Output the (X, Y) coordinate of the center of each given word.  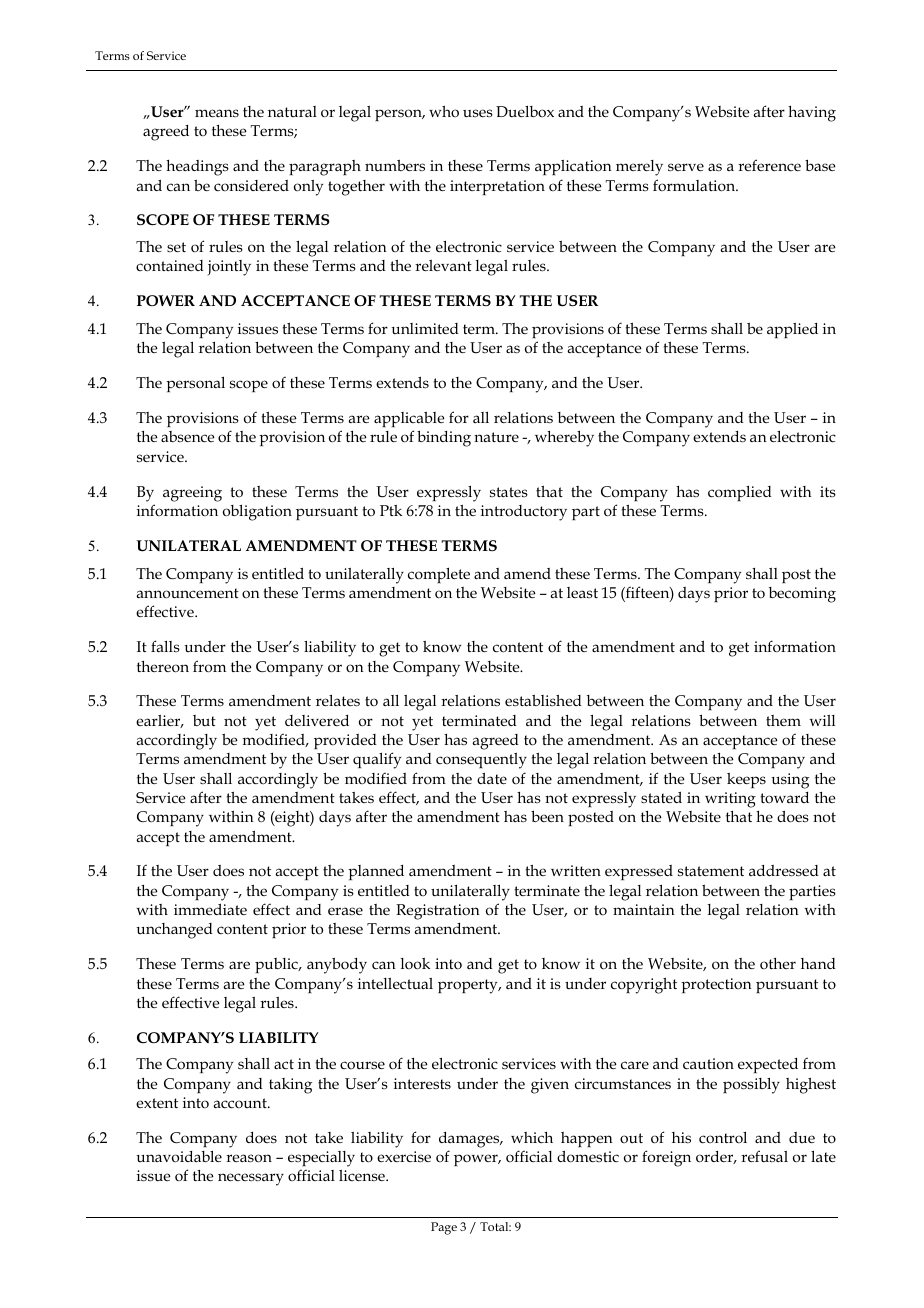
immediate (210, 909)
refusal (764, 1156)
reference (769, 165)
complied (740, 493)
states (509, 492)
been (547, 816)
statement (711, 871)
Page (444, 1228)
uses (478, 113)
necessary (251, 1179)
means (217, 113)
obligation (257, 513)
